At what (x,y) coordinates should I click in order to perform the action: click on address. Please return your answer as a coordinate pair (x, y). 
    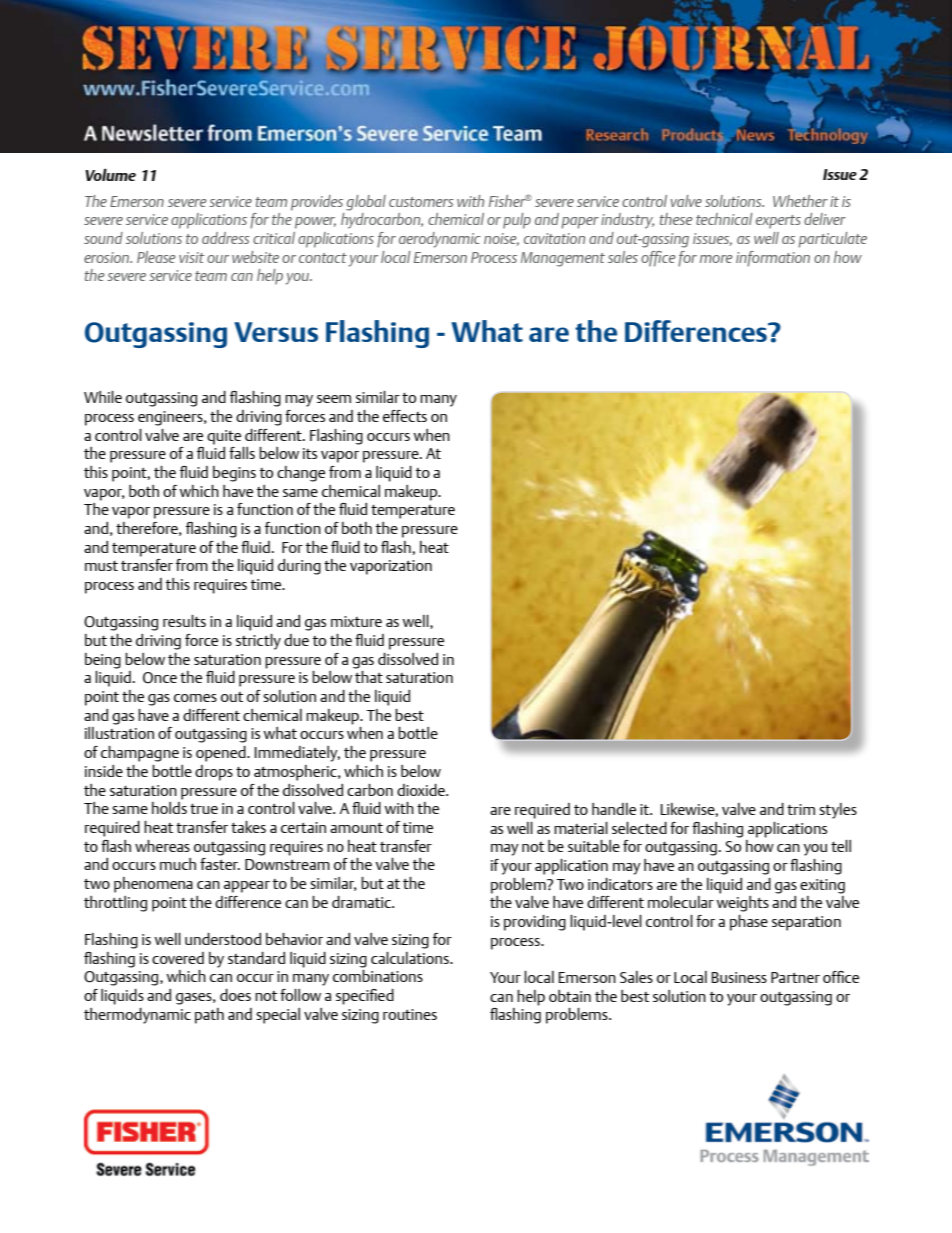
    Looking at the image, I should click on (226, 238).
